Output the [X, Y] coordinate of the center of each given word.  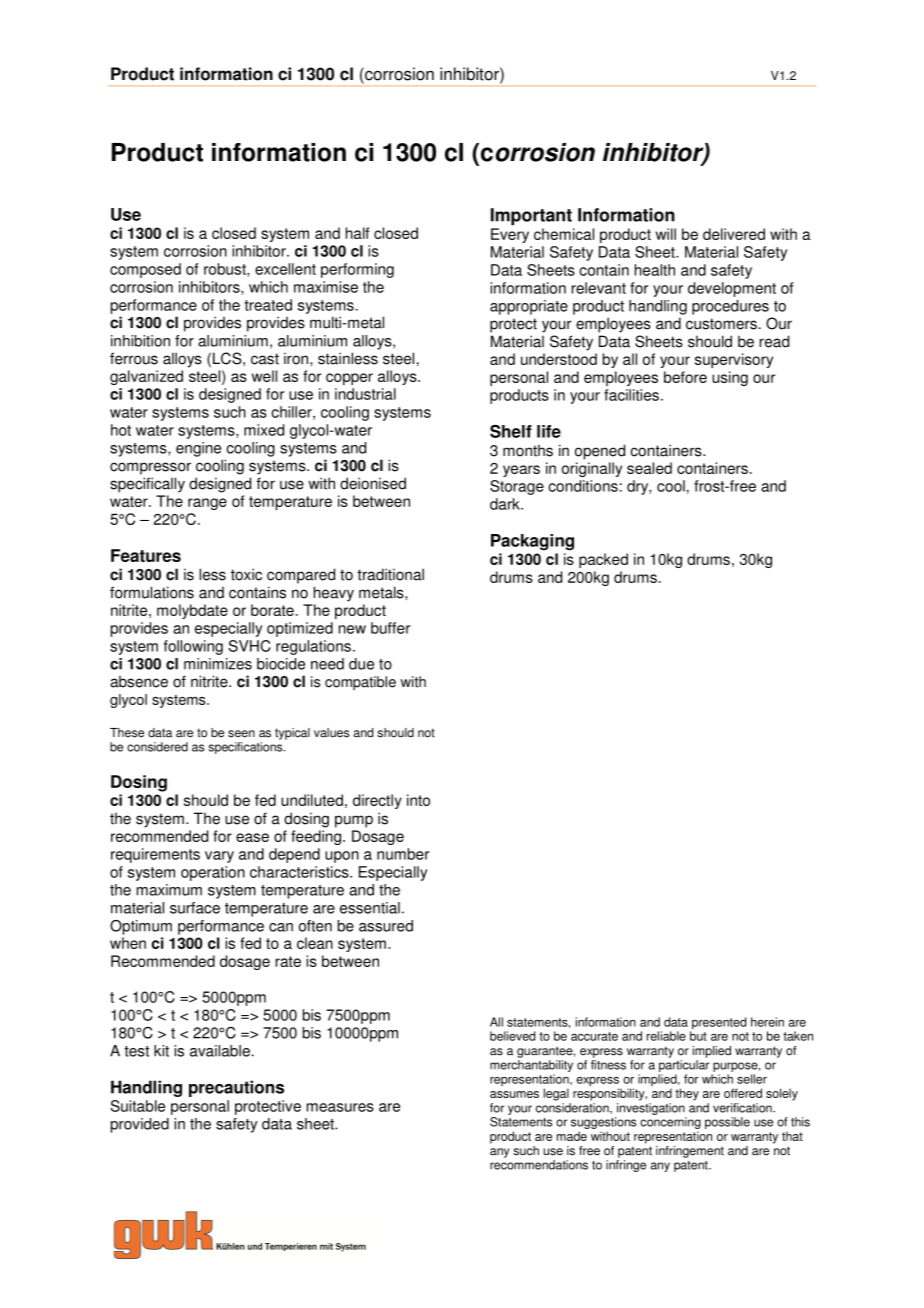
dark [506, 504]
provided [140, 1125]
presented [718, 1024]
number [403, 854]
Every [510, 235]
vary [219, 857]
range [207, 504]
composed [145, 270]
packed [603, 560]
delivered [734, 234]
